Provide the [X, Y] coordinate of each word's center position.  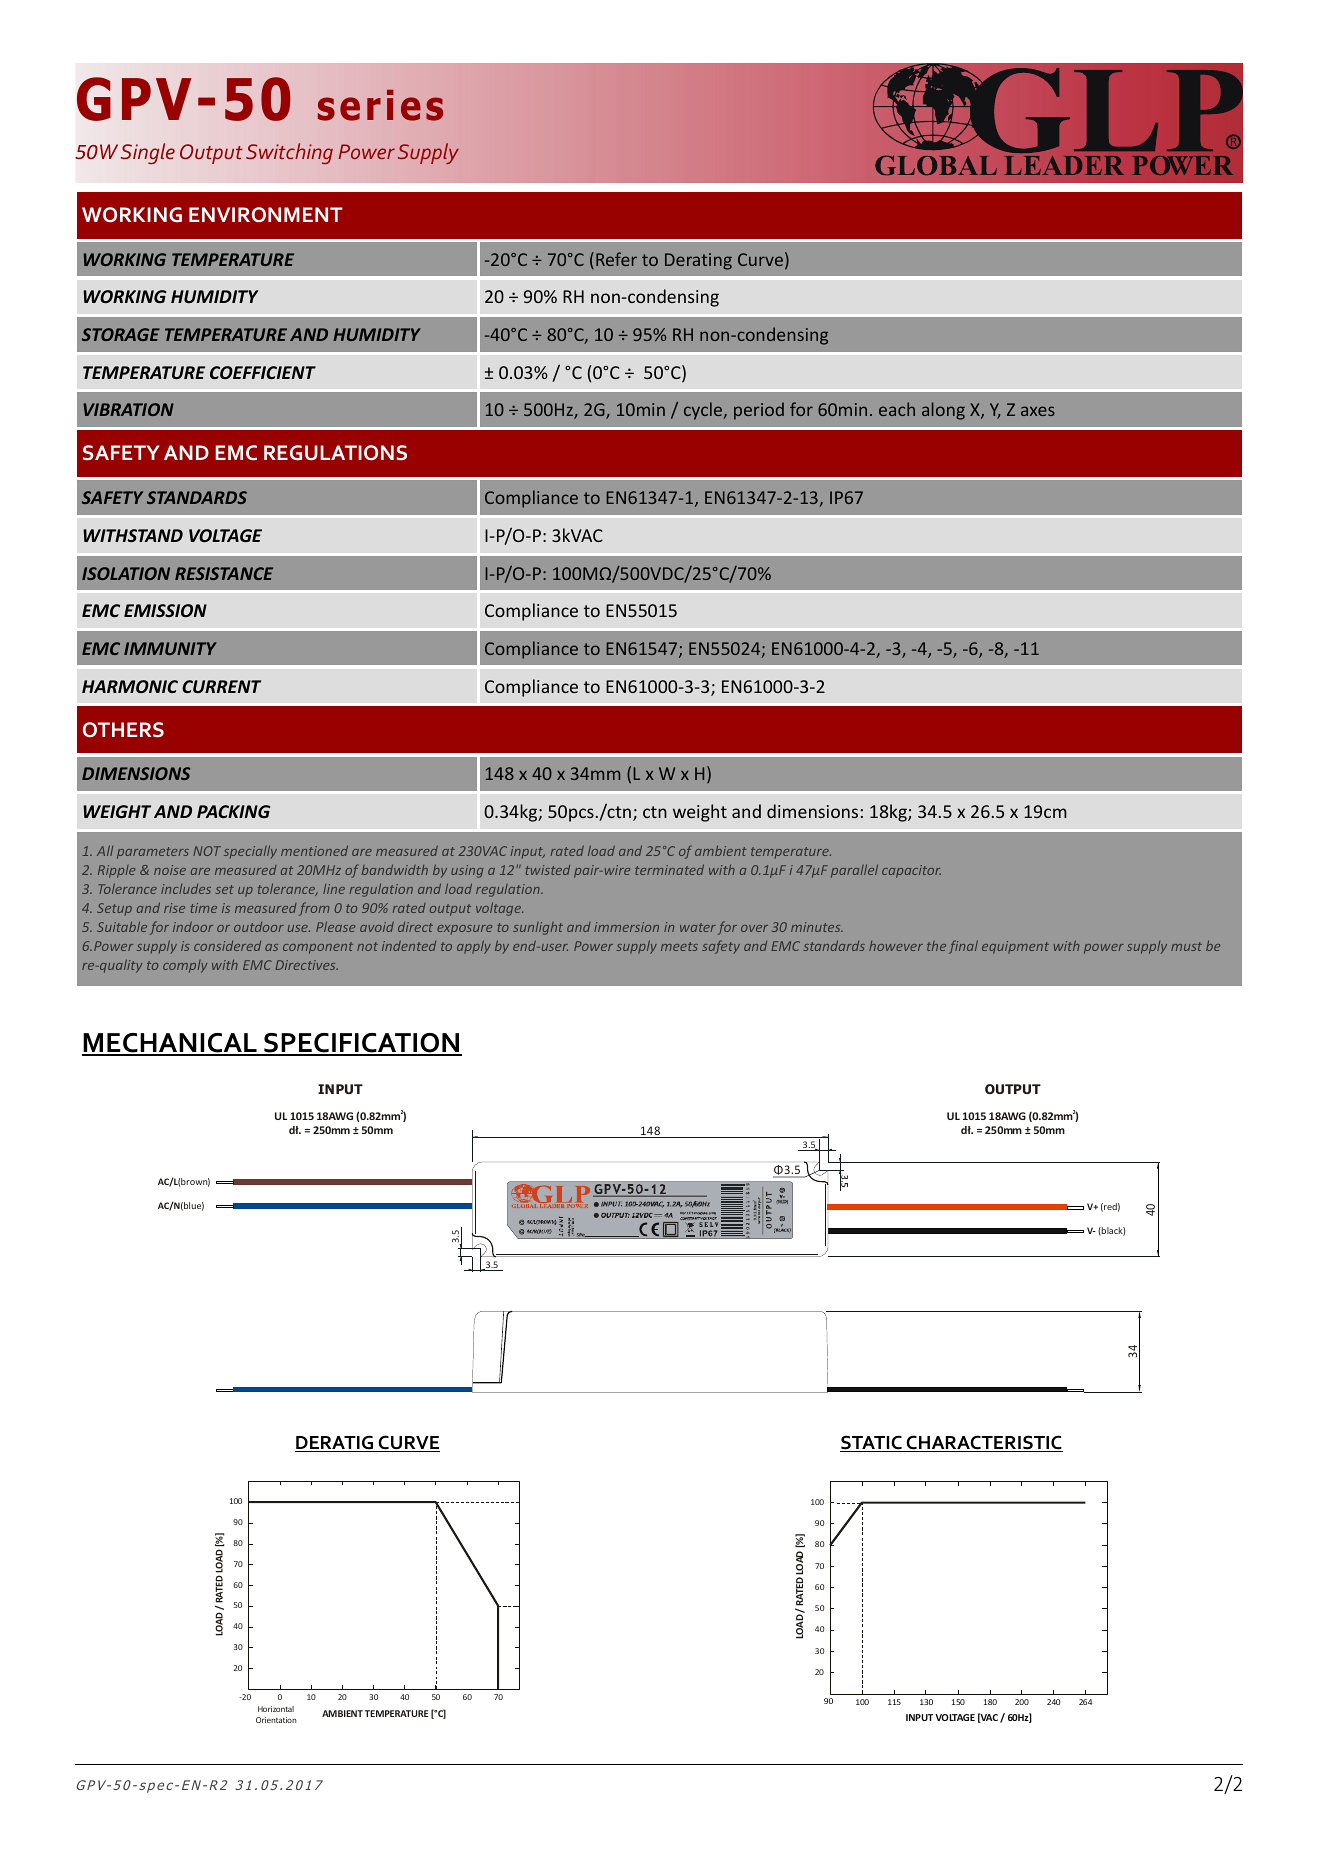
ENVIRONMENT [266, 214]
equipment [1015, 947]
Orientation [276, 1720]
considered [227, 946]
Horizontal [276, 1709]
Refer [616, 259]
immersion [626, 927]
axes [1038, 411]
